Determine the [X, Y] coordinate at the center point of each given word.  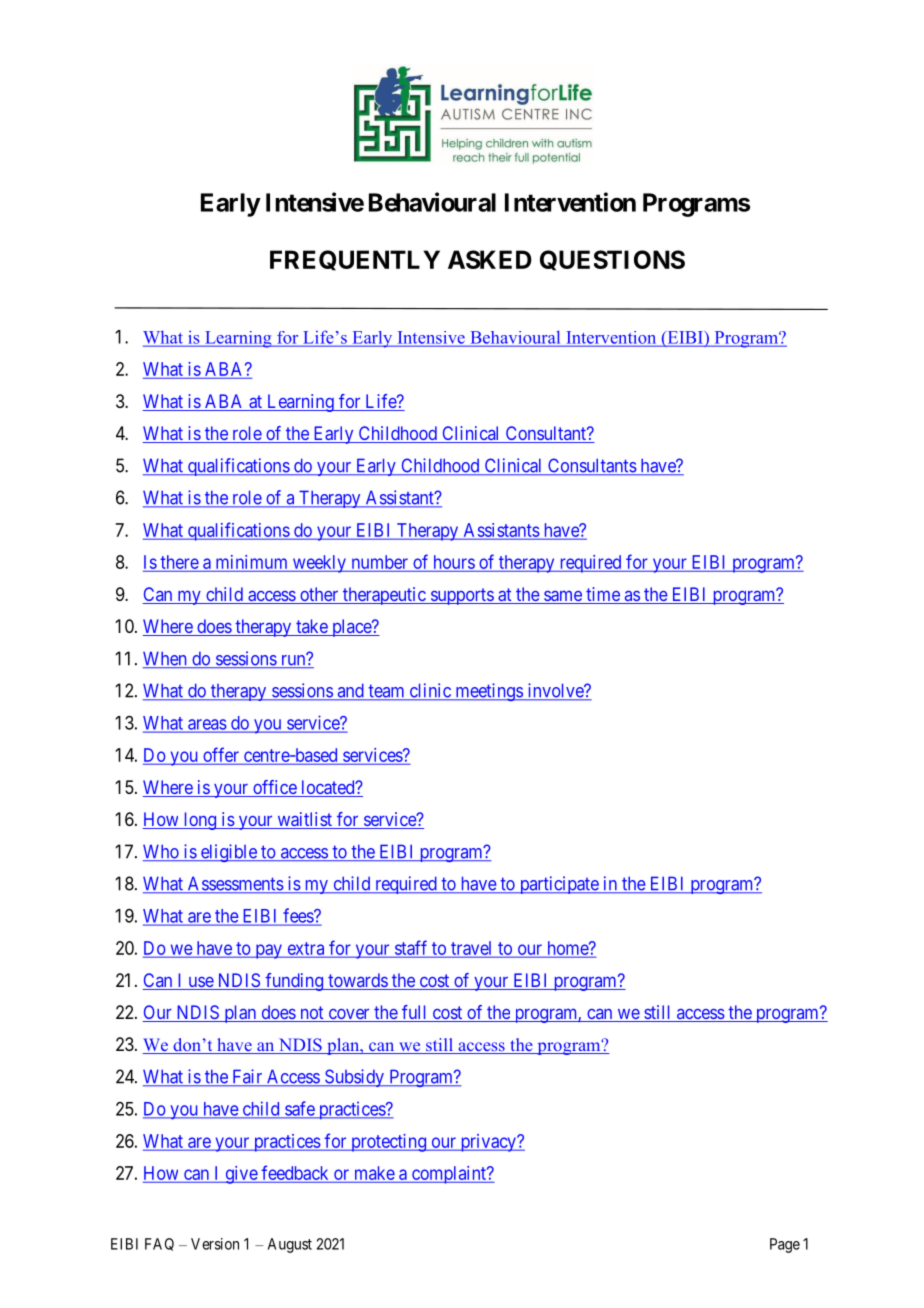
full [415, 1013]
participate [558, 885]
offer [221, 754]
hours [454, 562]
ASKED [490, 259]
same [563, 597]
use [200, 983]
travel [472, 949]
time [603, 595]
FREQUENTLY [355, 260]
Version [215, 1244]
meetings [488, 692]
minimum [251, 562]
